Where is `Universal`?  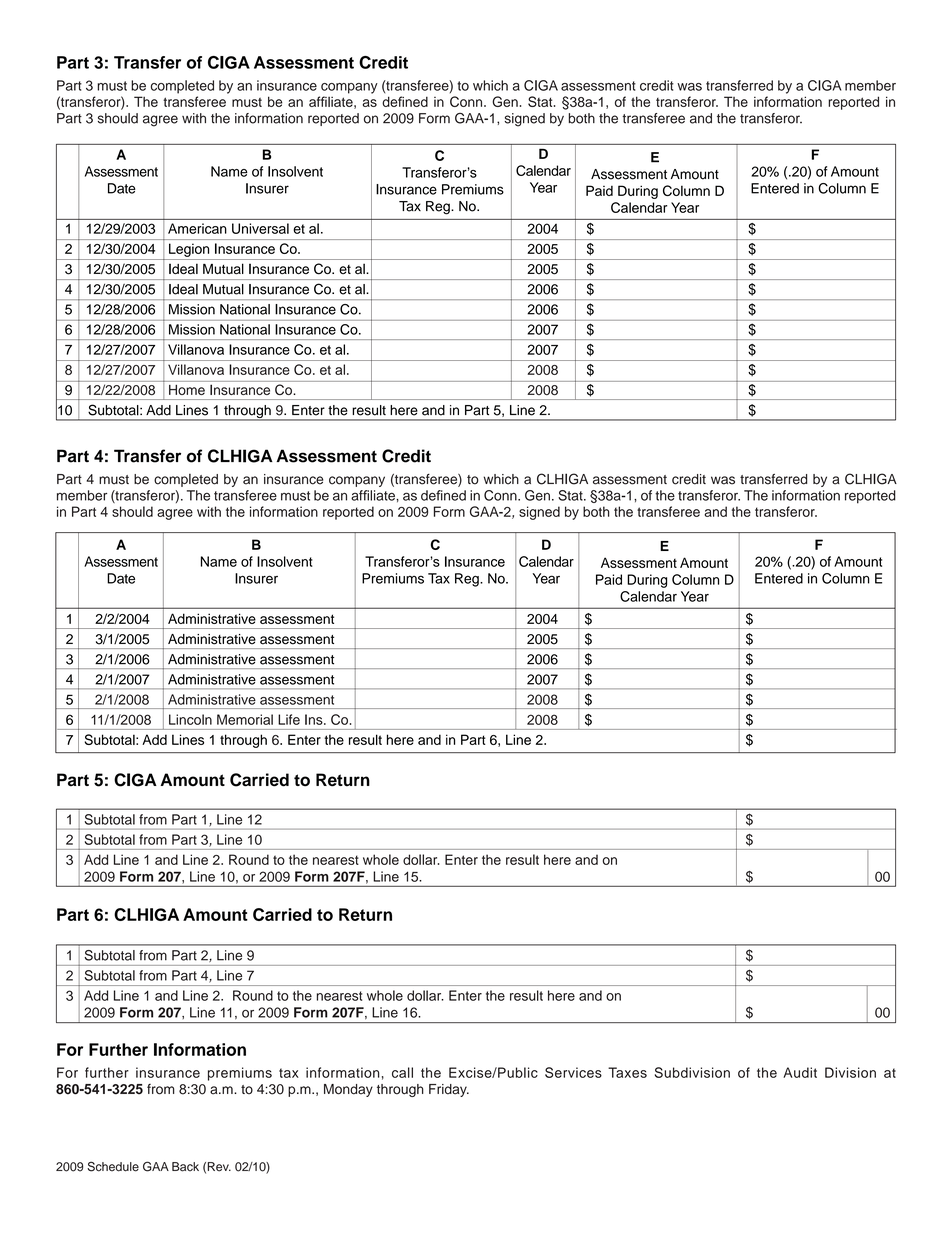 Universal is located at coordinates (260, 228).
